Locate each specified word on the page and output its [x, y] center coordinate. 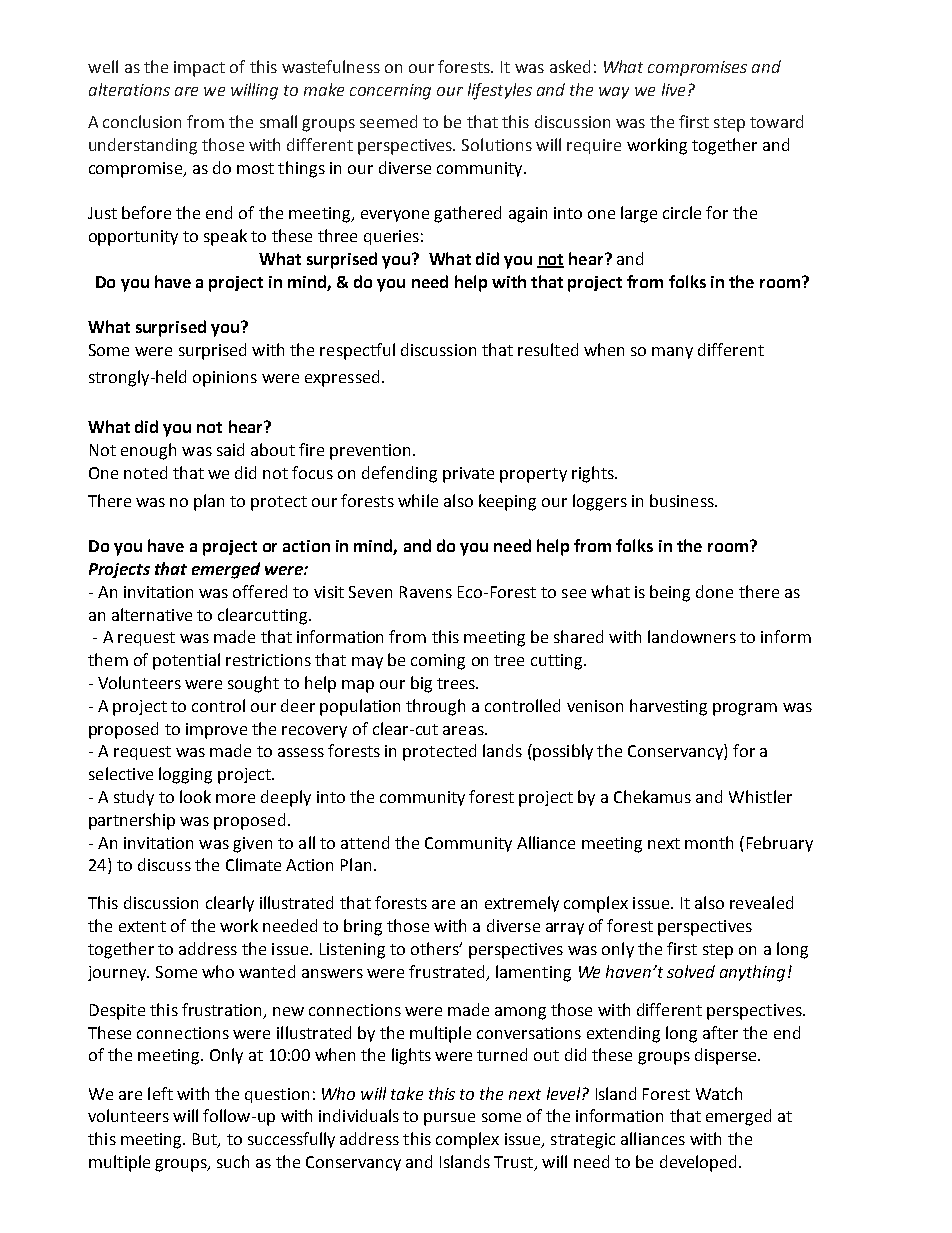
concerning [390, 92]
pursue [449, 1119]
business [683, 500]
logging [185, 775]
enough [148, 451]
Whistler [760, 796]
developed [700, 1163]
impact [199, 69]
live [673, 89]
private [468, 475]
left [160, 1093]
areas [464, 730]
